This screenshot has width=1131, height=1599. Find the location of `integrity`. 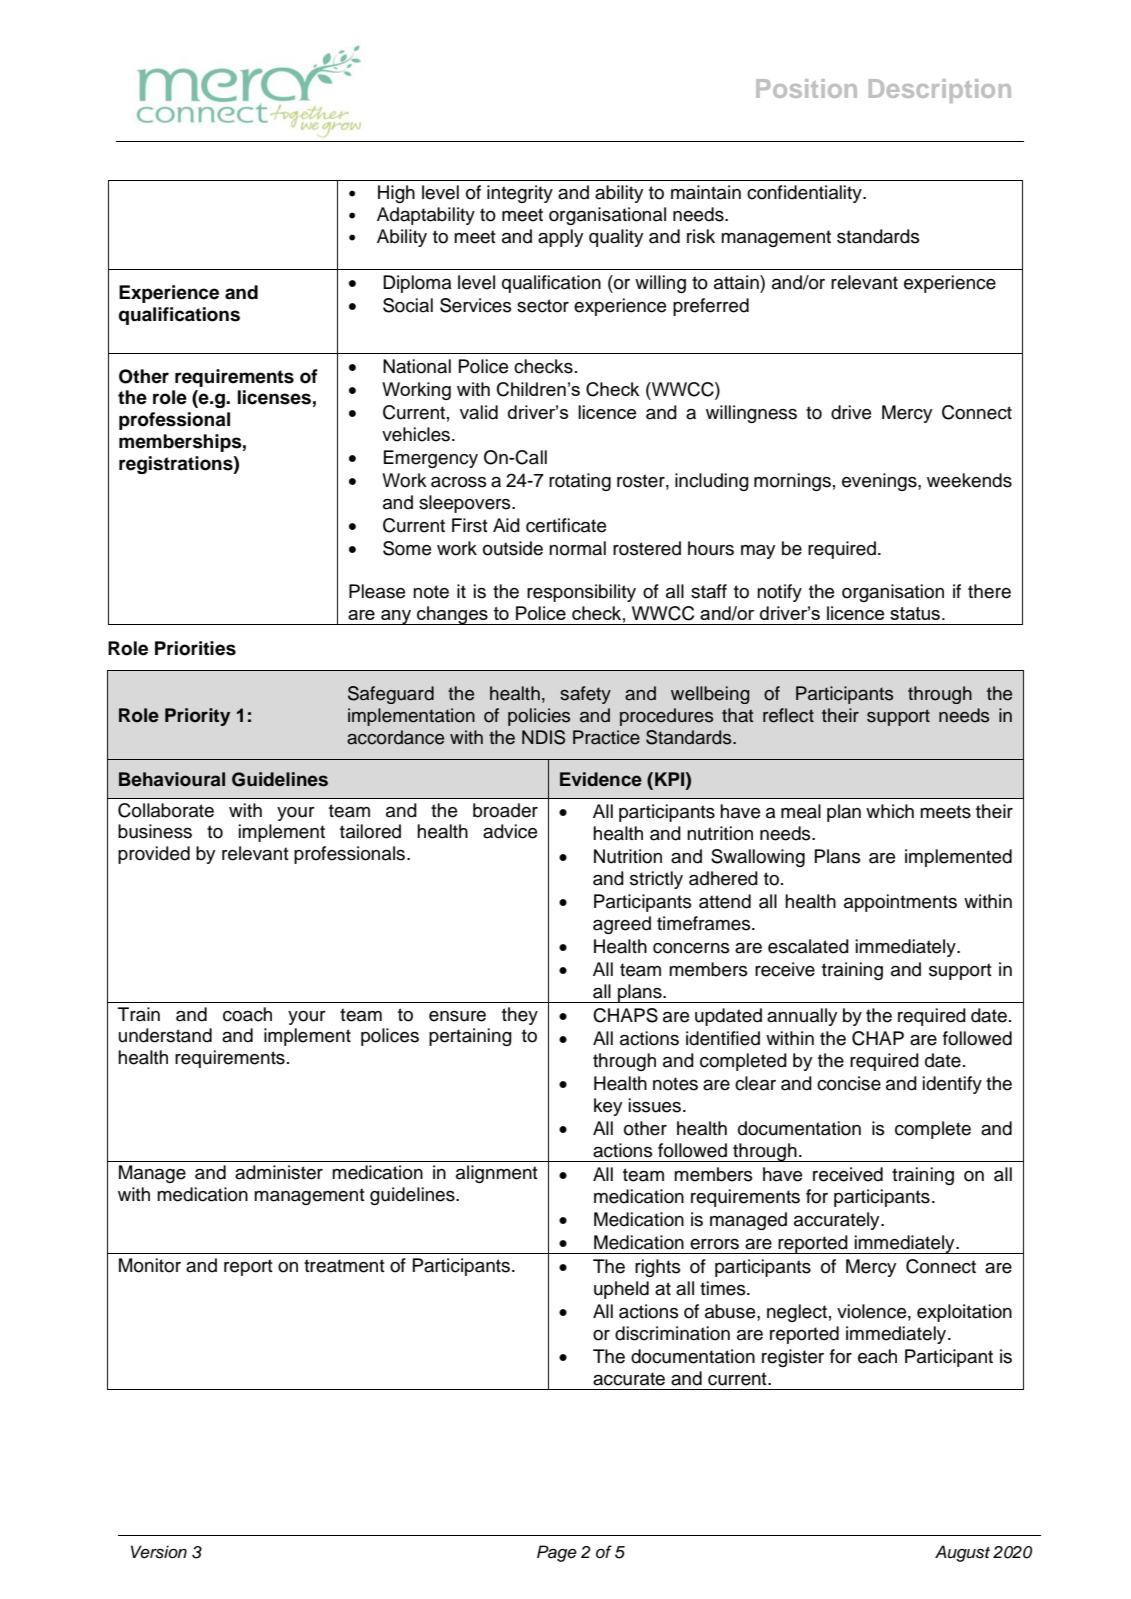

integrity is located at coordinates (520, 194).
